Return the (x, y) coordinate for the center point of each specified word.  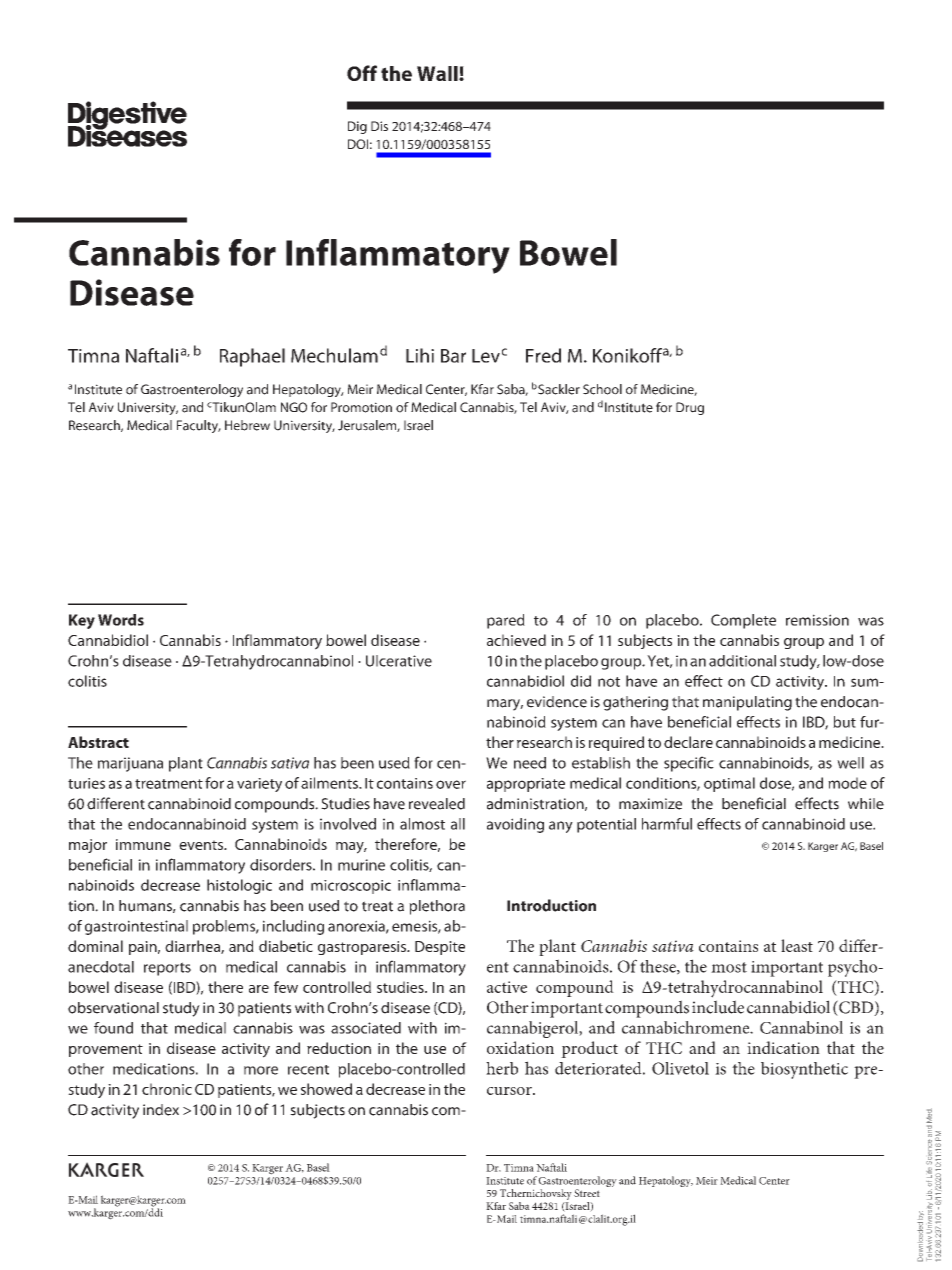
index (161, 1110)
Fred (543, 355)
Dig (357, 127)
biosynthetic (804, 1070)
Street (587, 1193)
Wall (438, 73)
